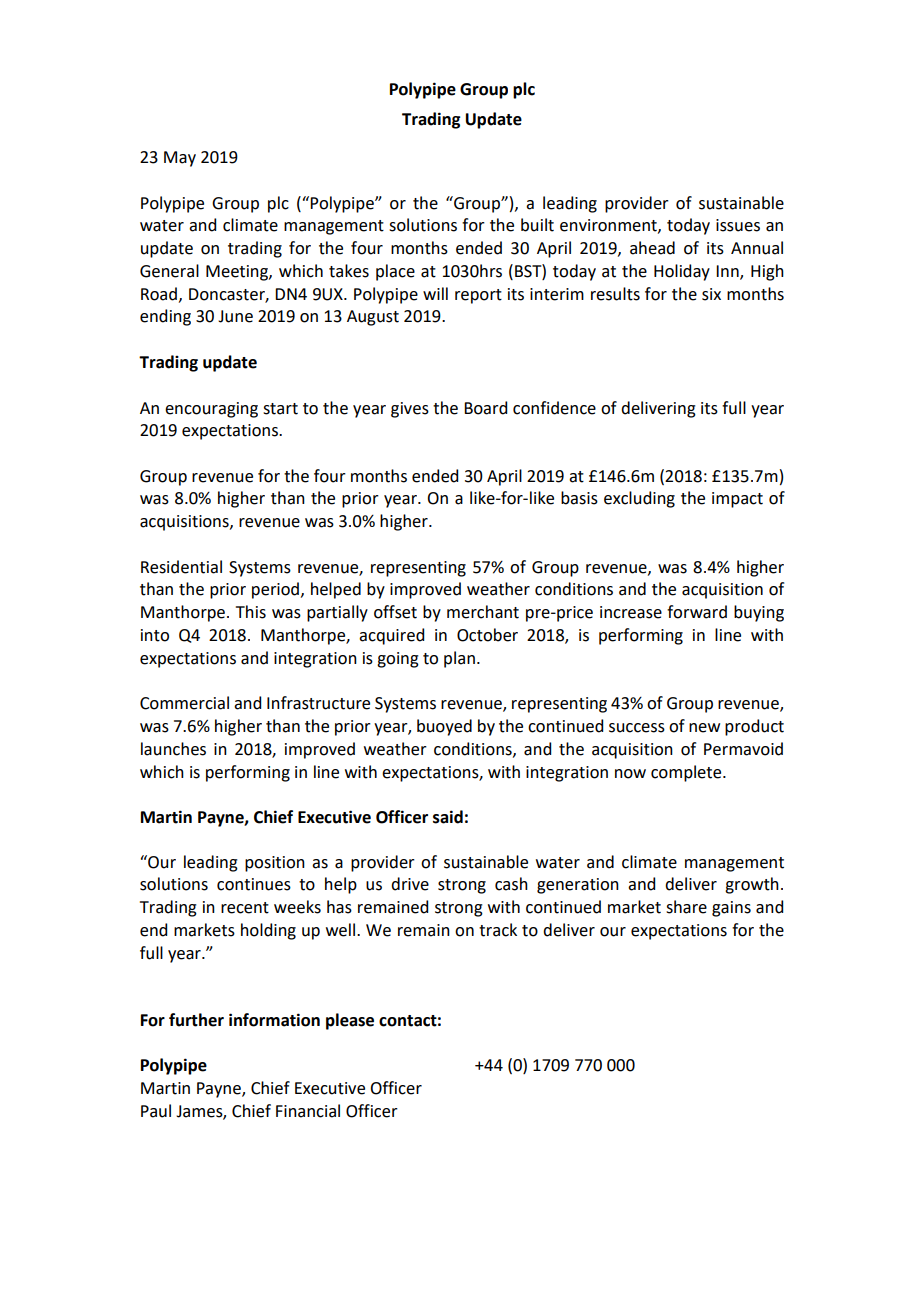 The width and height of the page is (924, 1308). Describe the element at coordinates (687, 773) in the page. I see `complete` at that location.
